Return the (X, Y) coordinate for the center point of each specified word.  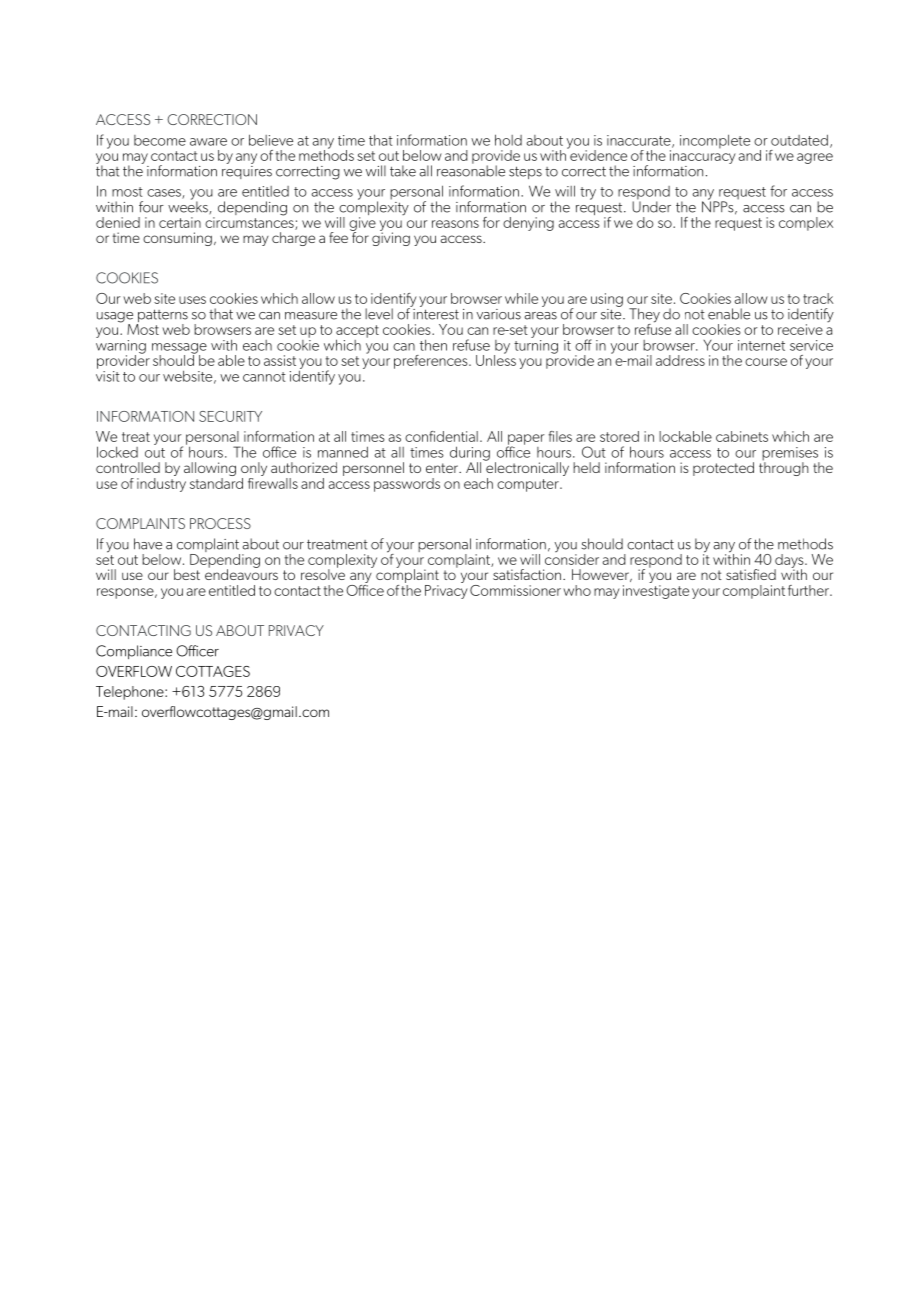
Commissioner (515, 590)
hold (508, 140)
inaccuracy (703, 156)
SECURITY (230, 416)
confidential (441, 436)
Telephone (131, 693)
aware (208, 142)
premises (791, 455)
